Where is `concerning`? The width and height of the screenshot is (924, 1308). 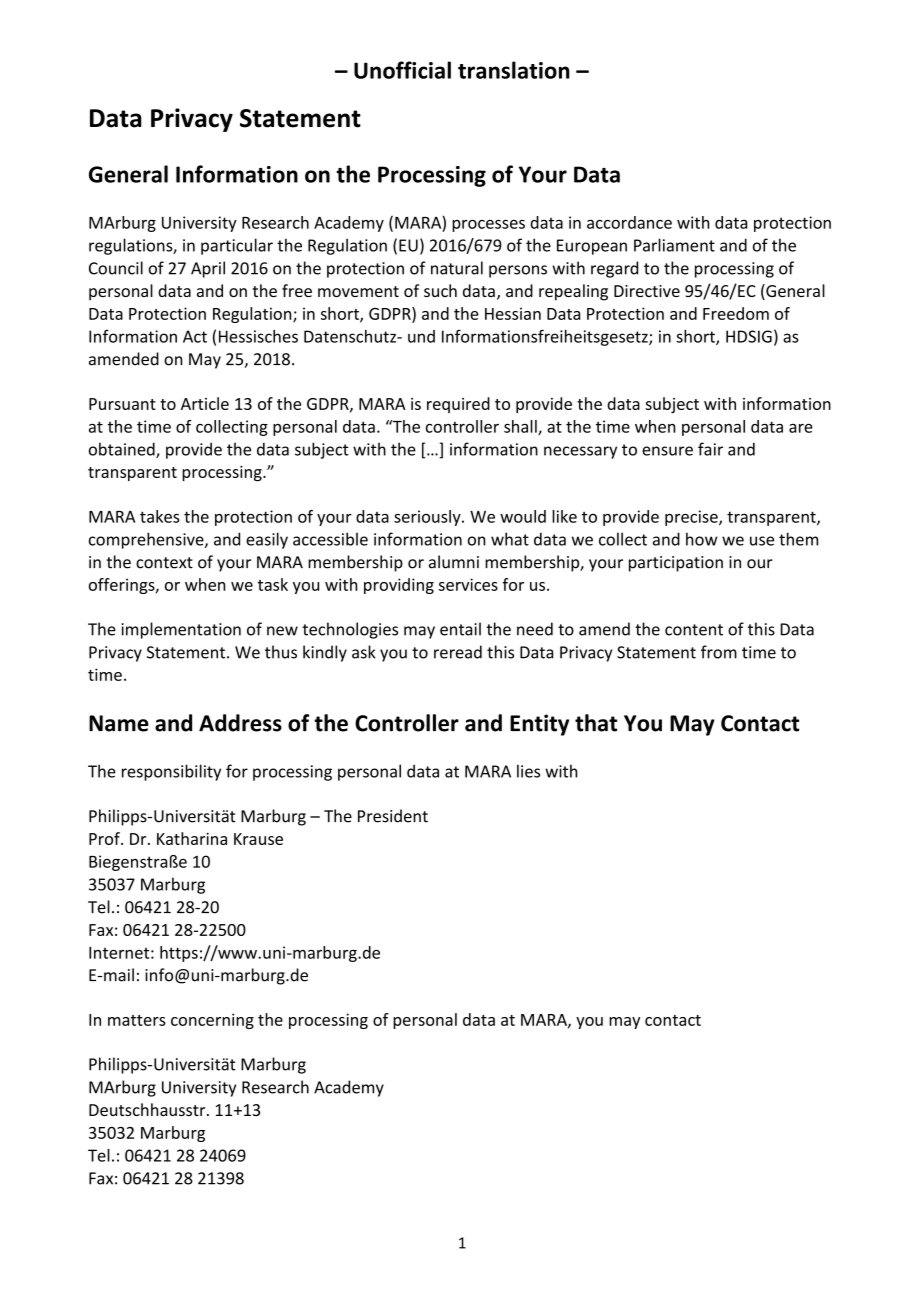 concerning is located at coordinates (212, 1021).
